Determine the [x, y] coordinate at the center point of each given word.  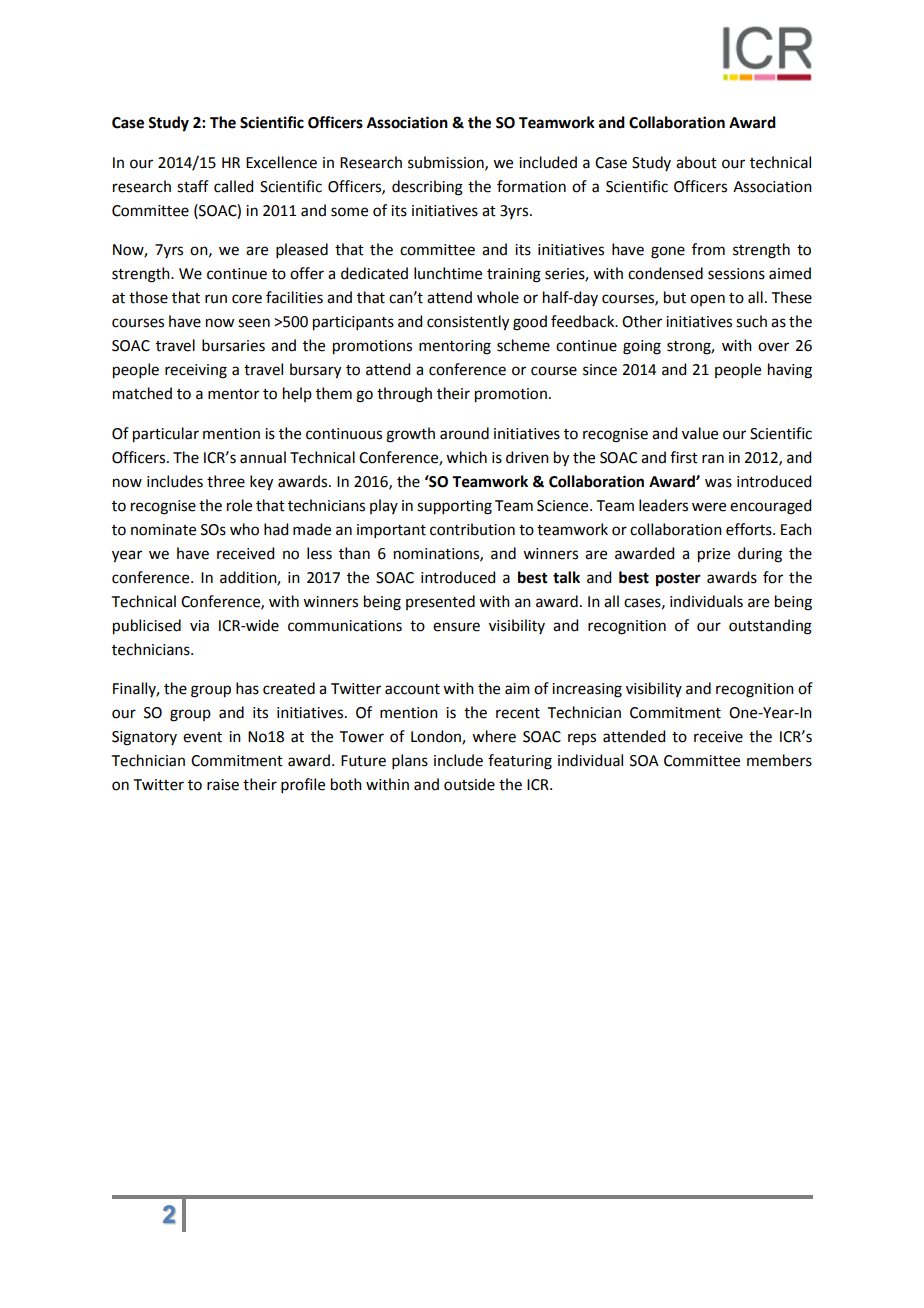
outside [469, 784]
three [226, 481]
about [696, 162]
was [718, 483]
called [233, 186]
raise [223, 785]
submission [447, 163]
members [779, 760]
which [466, 457]
